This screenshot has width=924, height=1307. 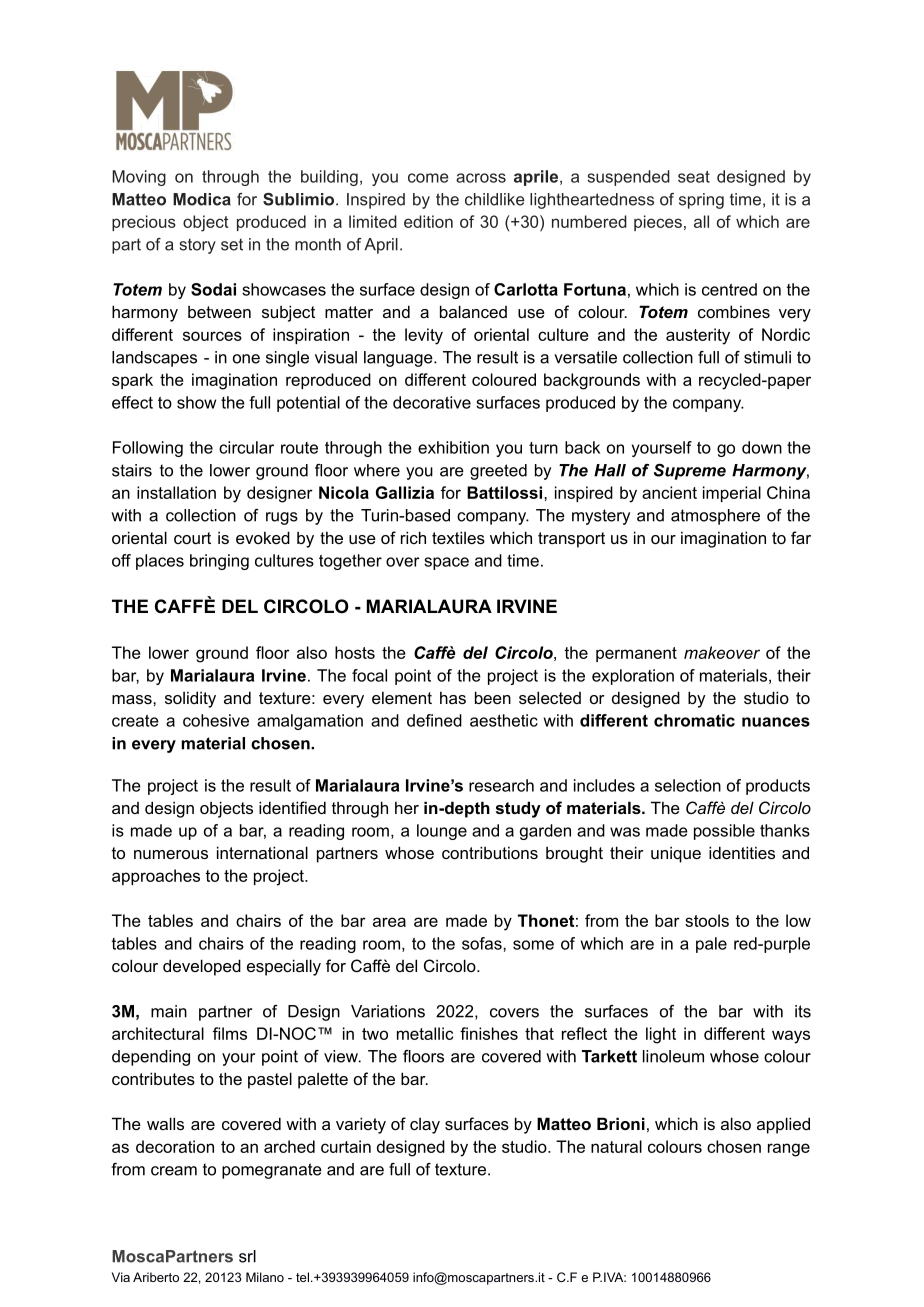 What do you see at coordinates (446, 563) in the screenshot?
I see `space` at bounding box center [446, 563].
